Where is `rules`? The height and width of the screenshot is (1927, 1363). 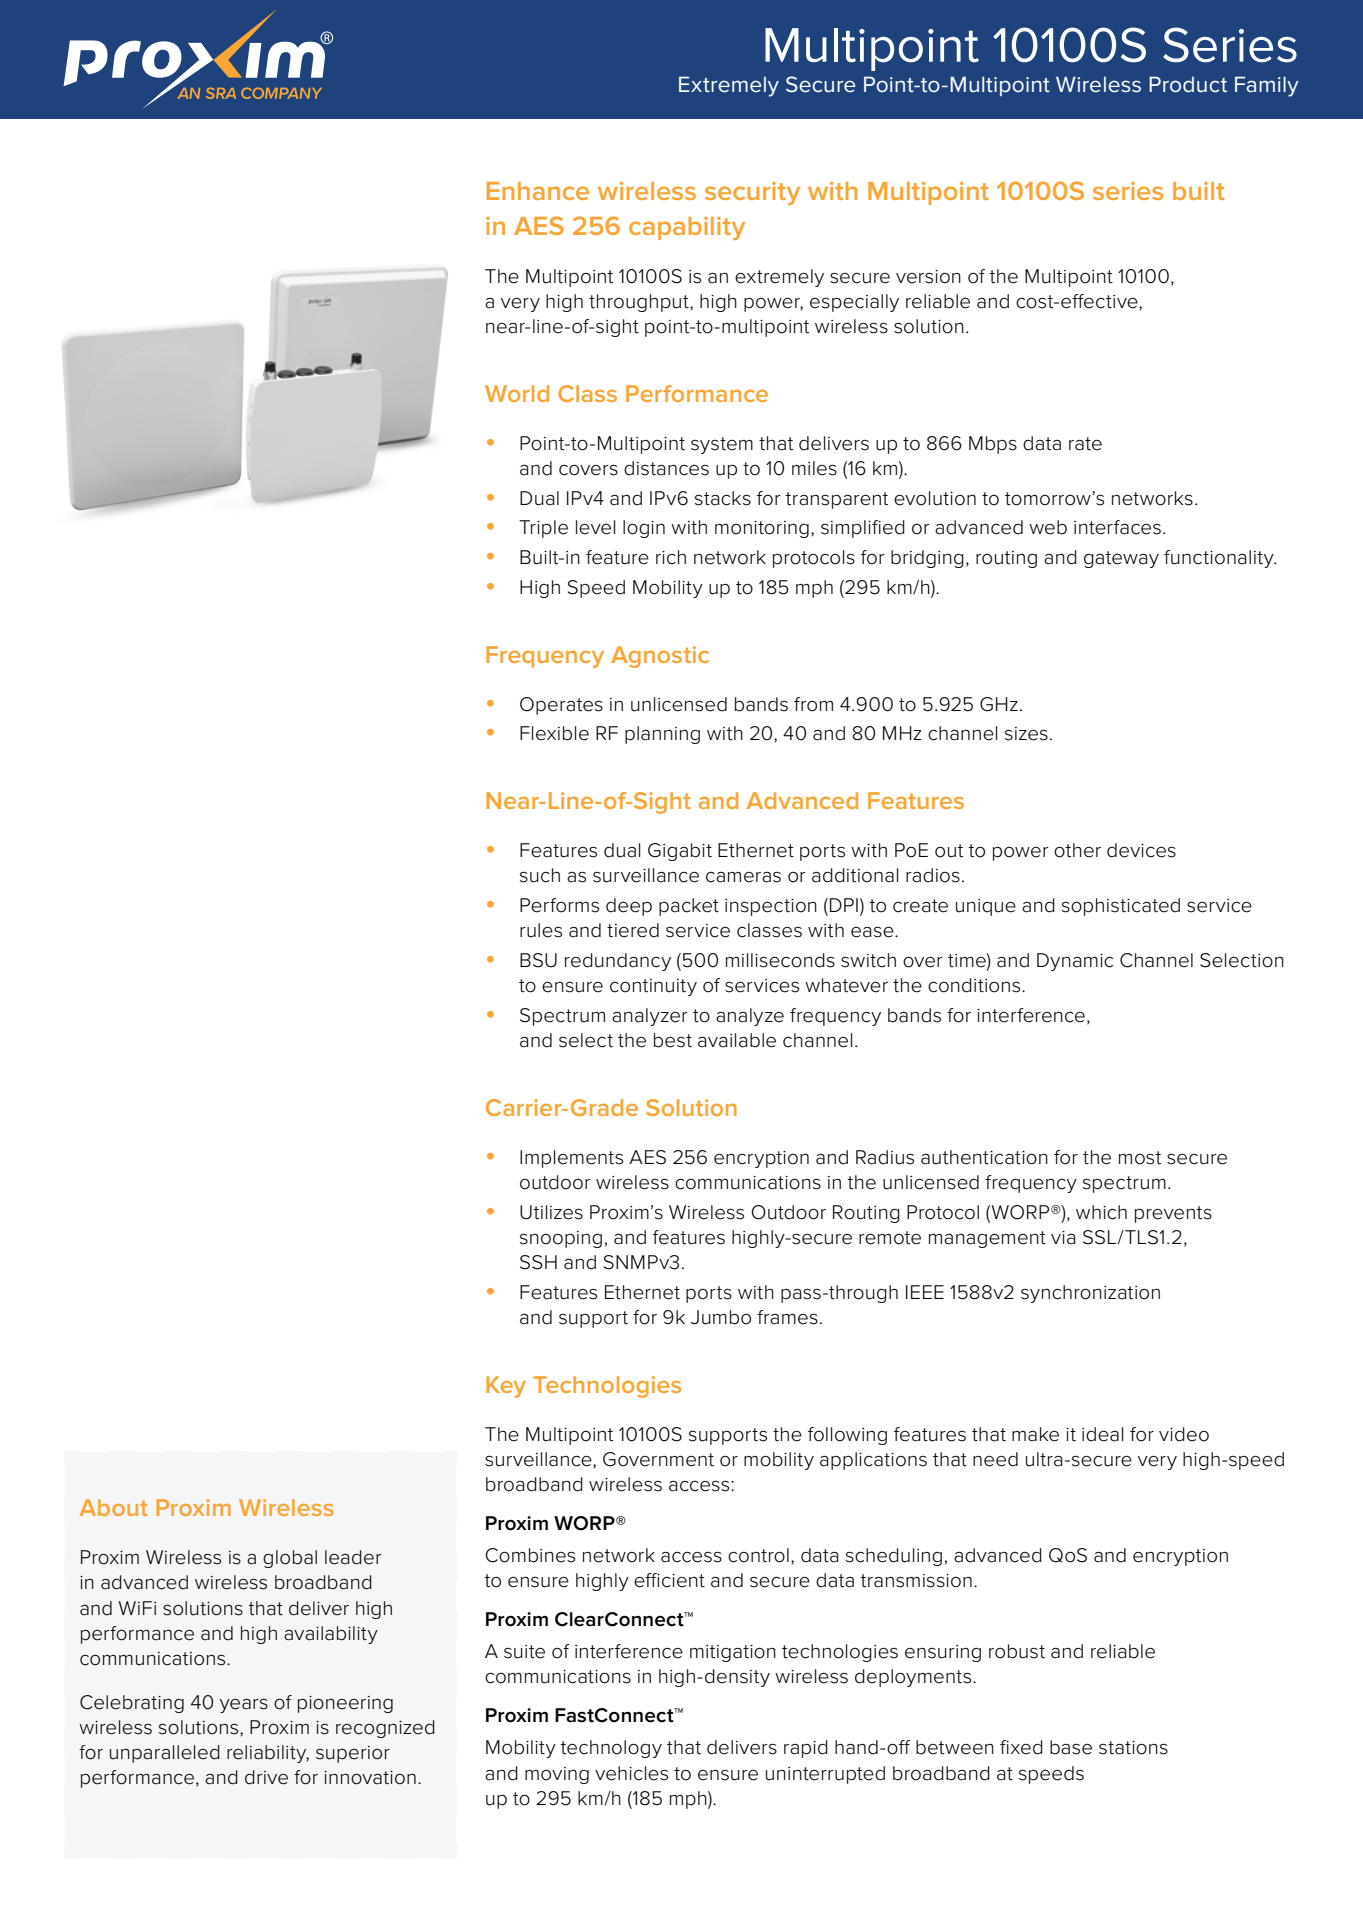
rules is located at coordinates (541, 930).
